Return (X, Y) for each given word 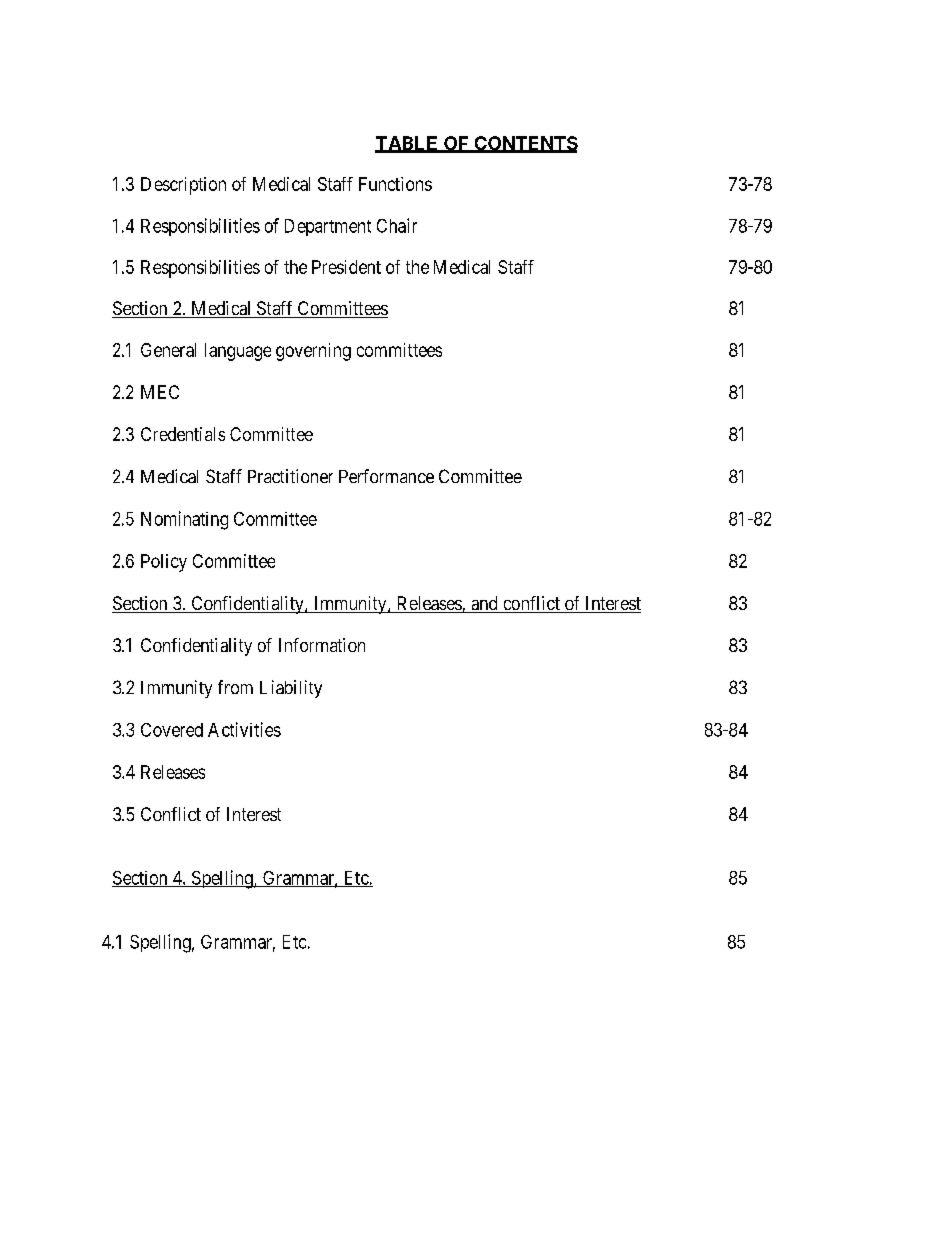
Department (328, 227)
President (346, 267)
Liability (291, 689)
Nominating (184, 520)
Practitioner (290, 476)
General (168, 350)
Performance (386, 476)
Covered (172, 730)
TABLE (408, 144)
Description (183, 186)
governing (313, 352)
